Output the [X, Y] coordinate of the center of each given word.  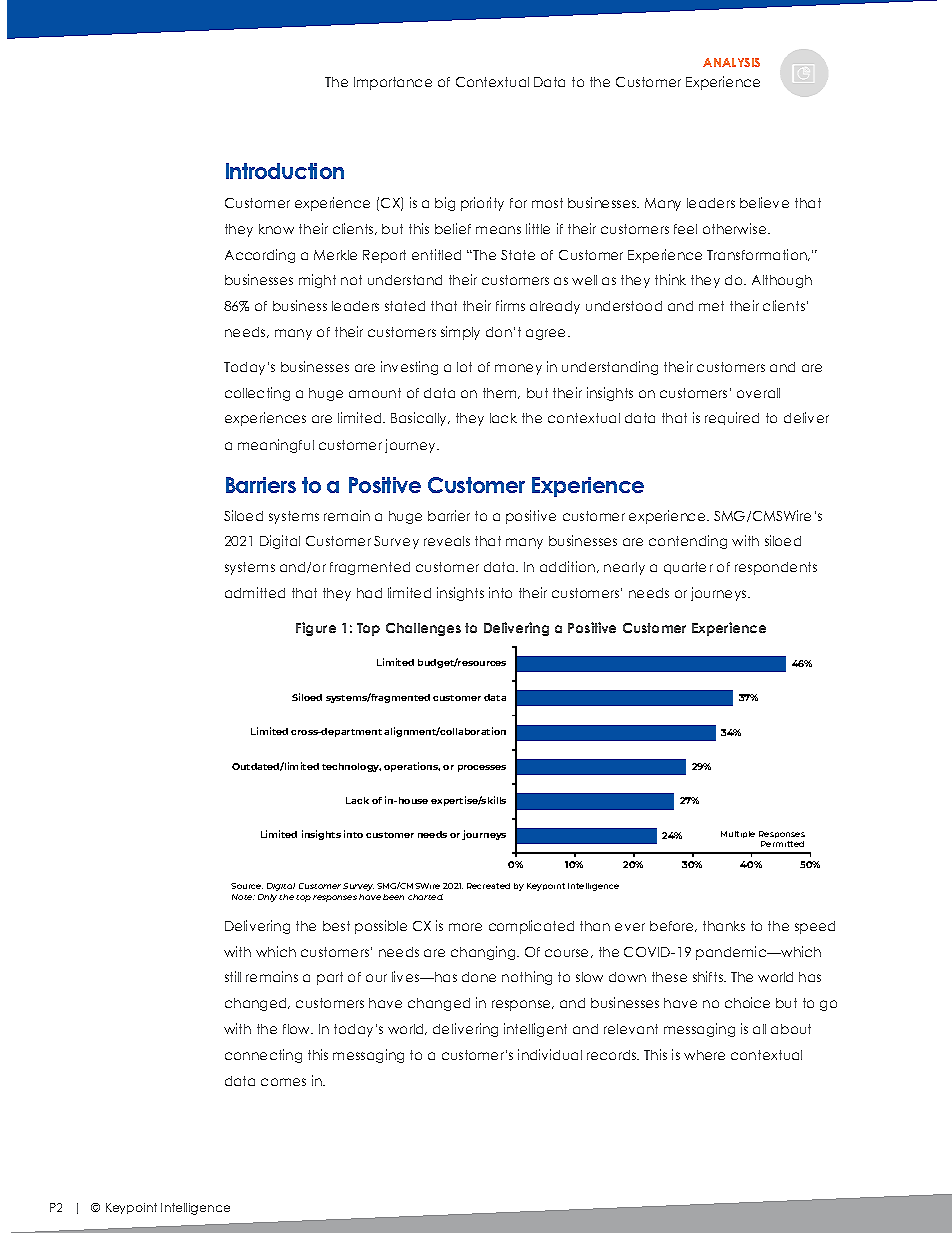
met [711, 306]
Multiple [738, 834]
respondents [776, 568]
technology [351, 767]
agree [547, 334]
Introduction [285, 171]
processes [482, 768]
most [547, 203]
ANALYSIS [731, 62]
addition [569, 567]
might [317, 281]
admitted [255, 592]
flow [298, 1029]
